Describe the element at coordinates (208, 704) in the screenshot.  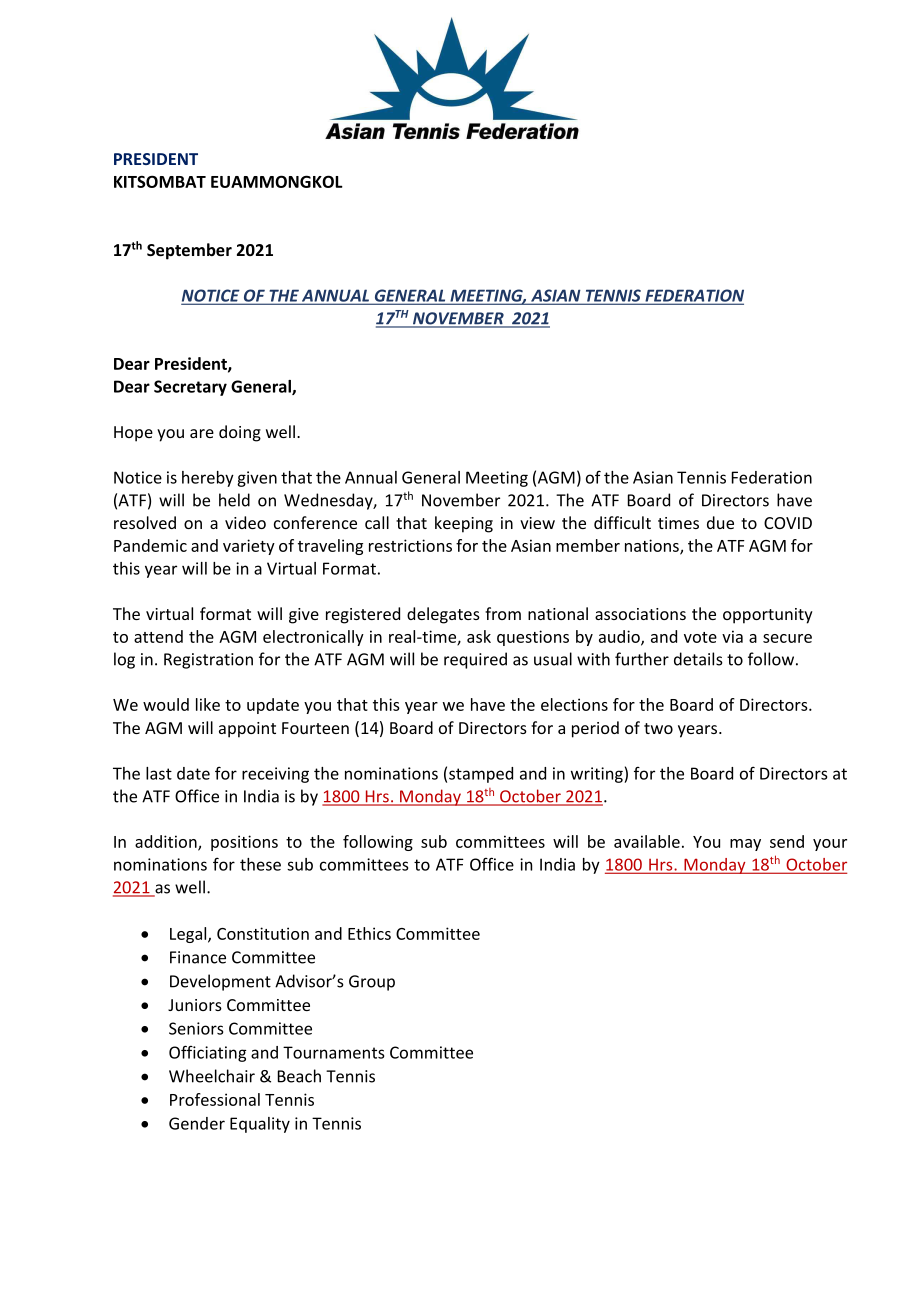
I see `like` at that location.
